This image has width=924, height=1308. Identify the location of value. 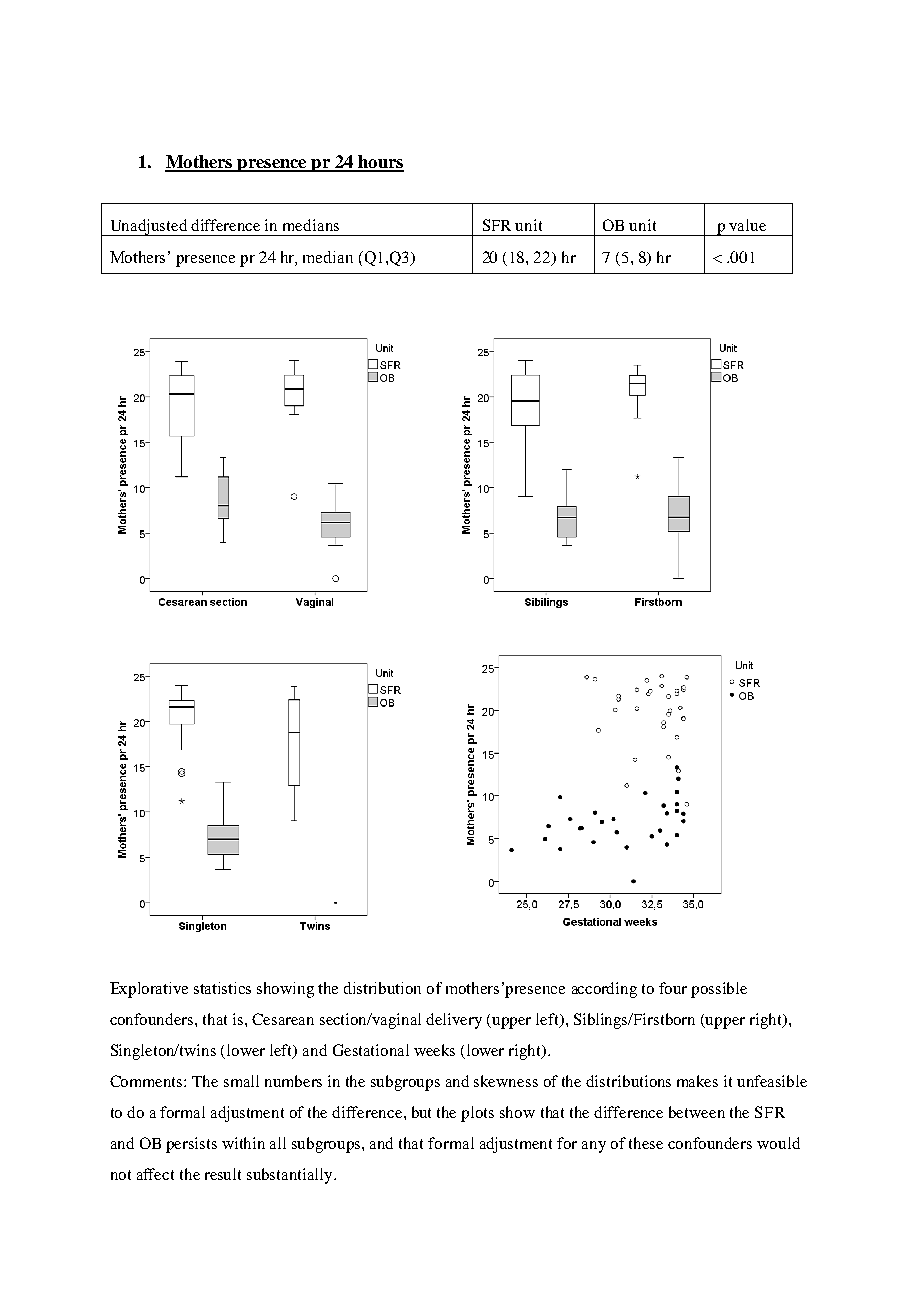
(747, 225).
